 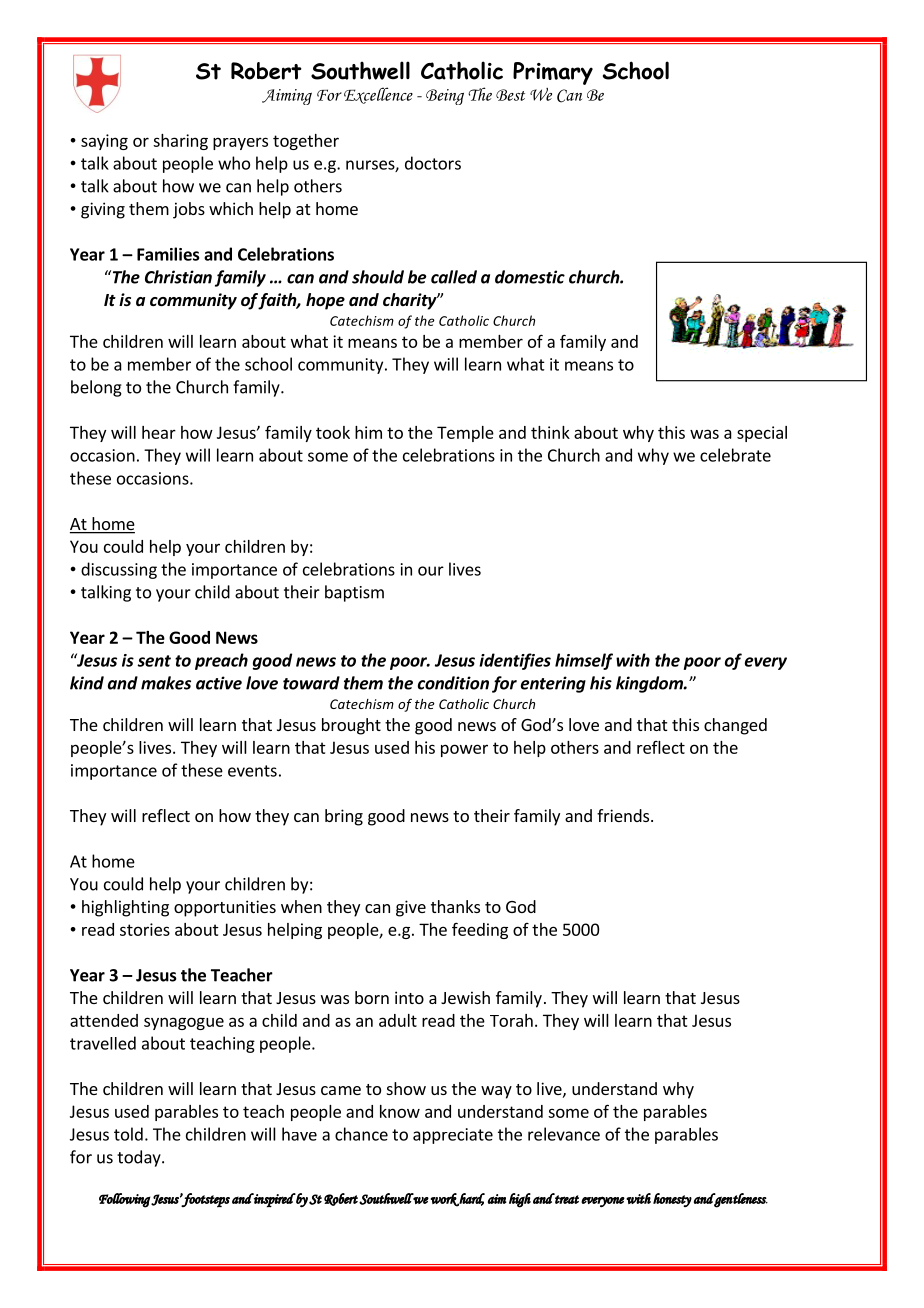 I want to click on appreciate, so click(x=453, y=1136).
